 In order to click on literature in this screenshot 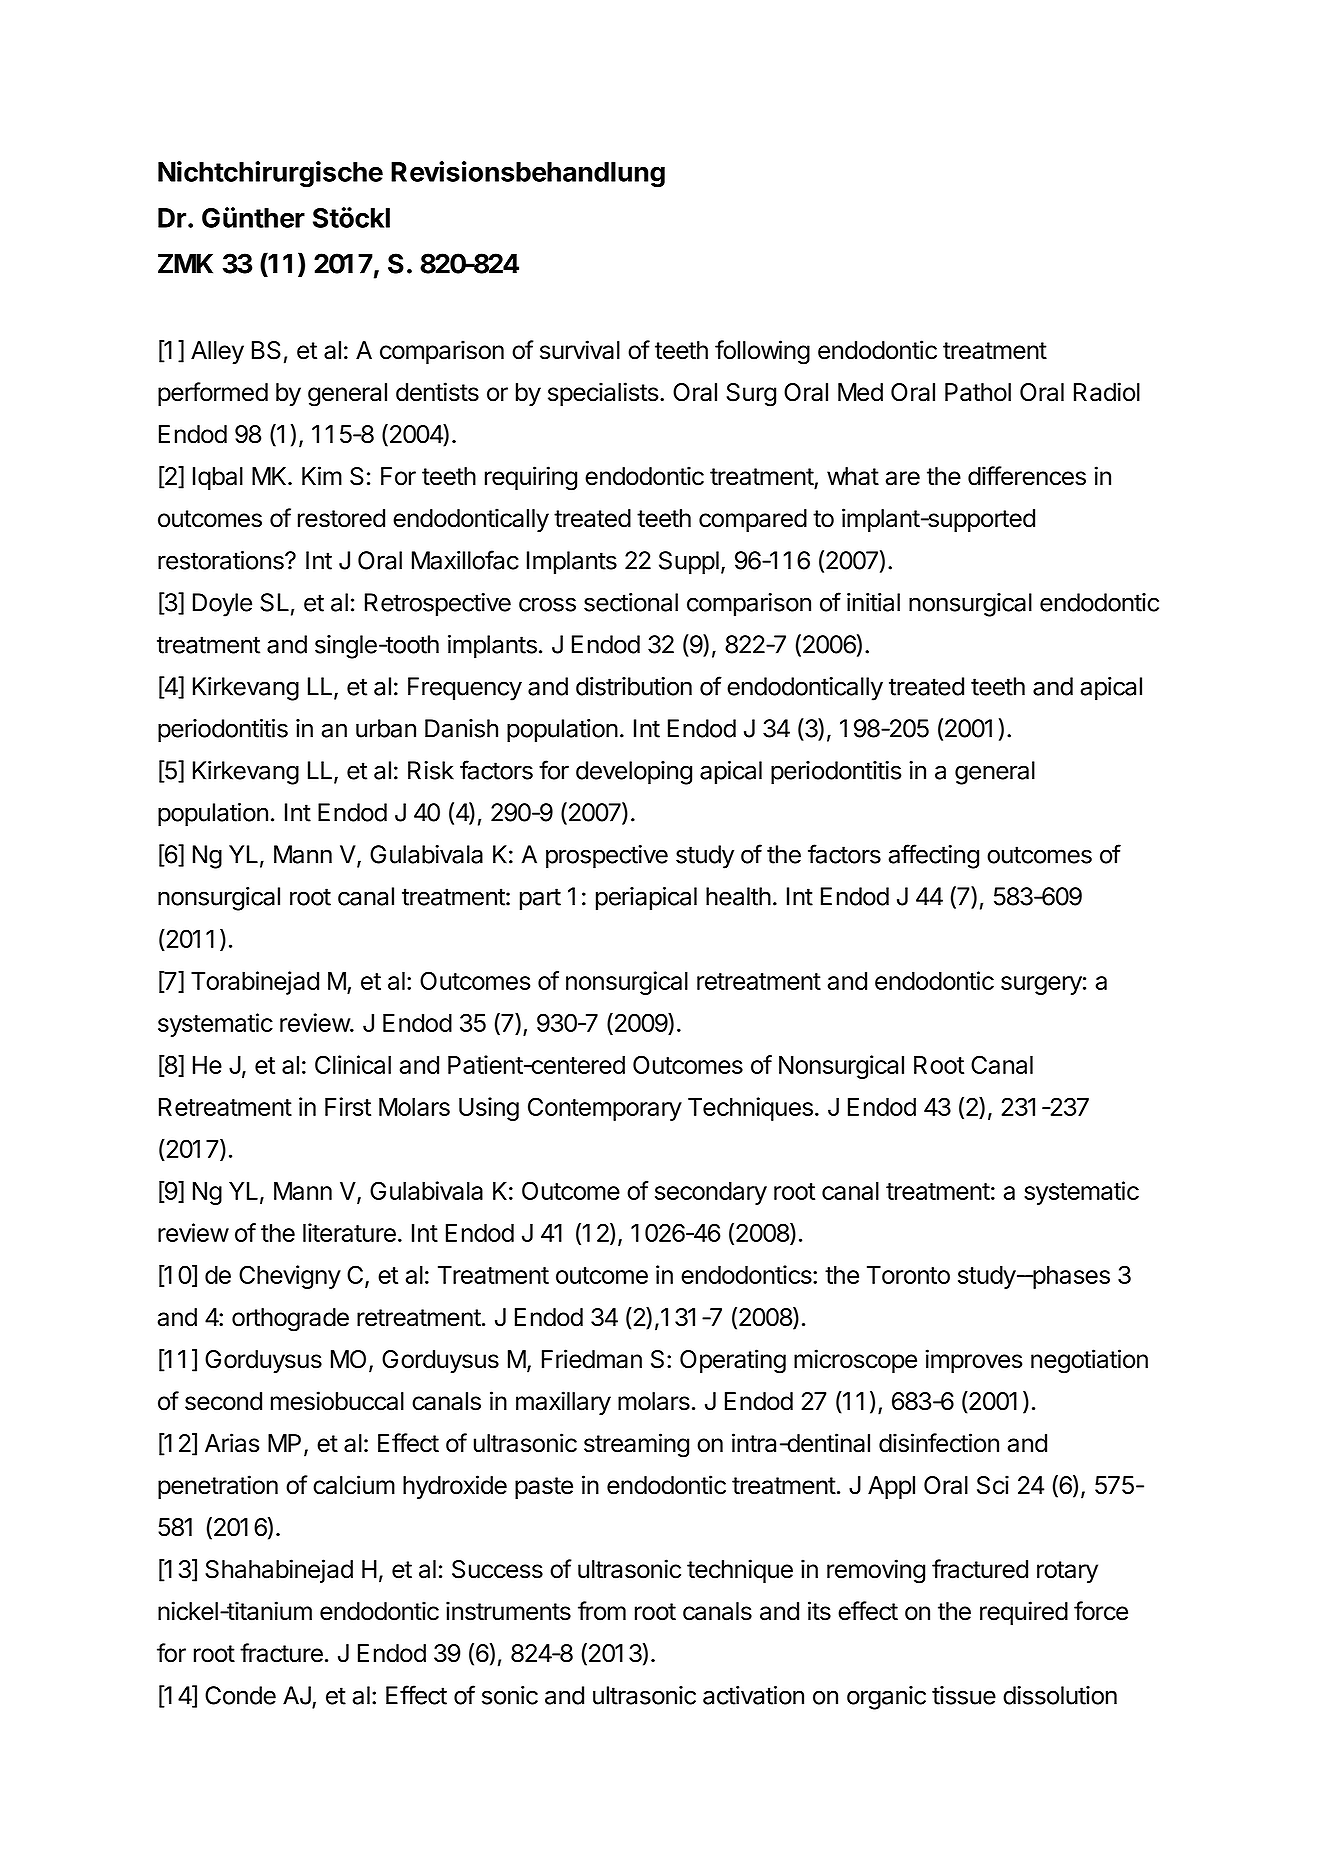, I will do `click(349, 1232)`.
